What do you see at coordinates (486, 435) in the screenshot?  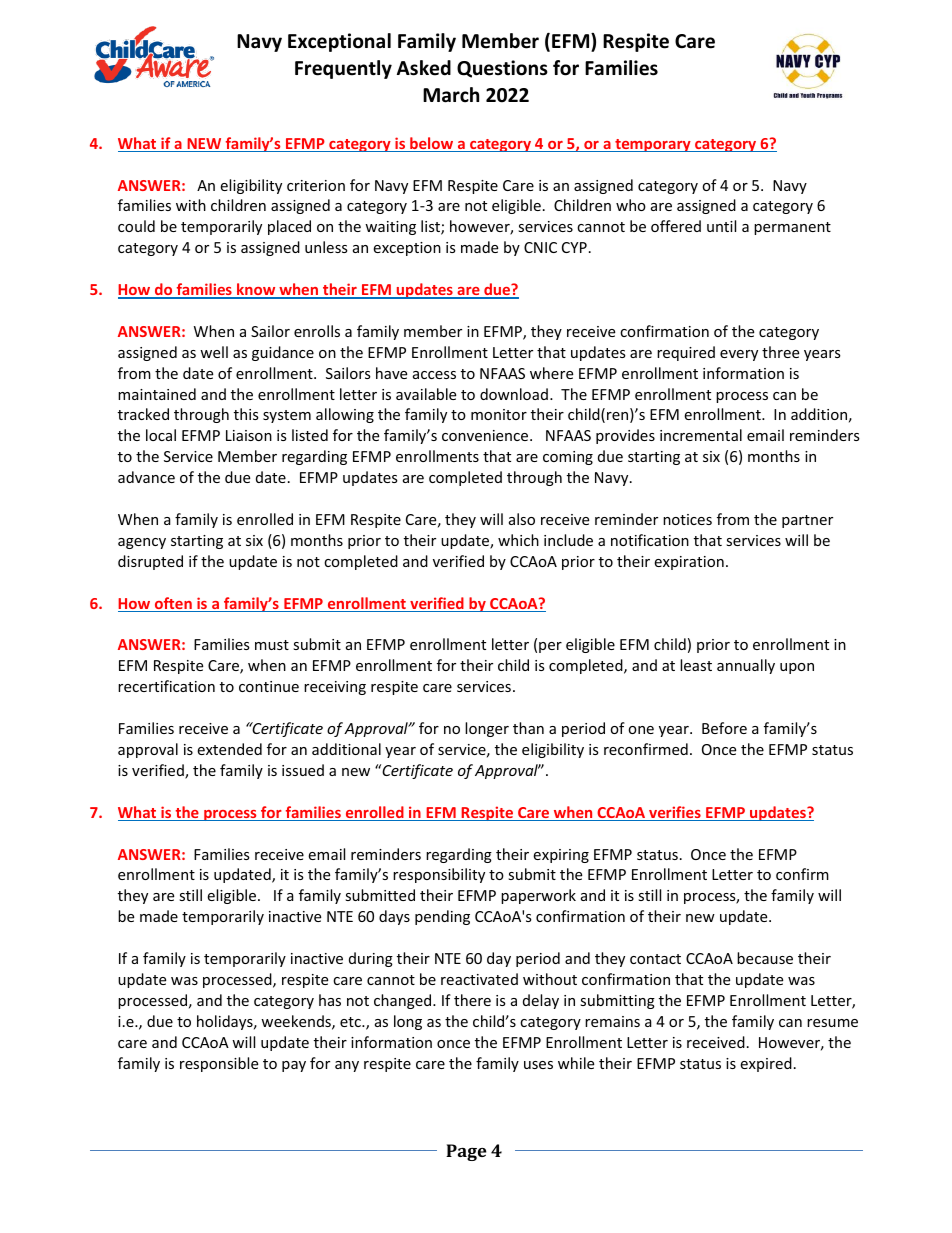 I see `convenience` at bounding box center [486, 435].
